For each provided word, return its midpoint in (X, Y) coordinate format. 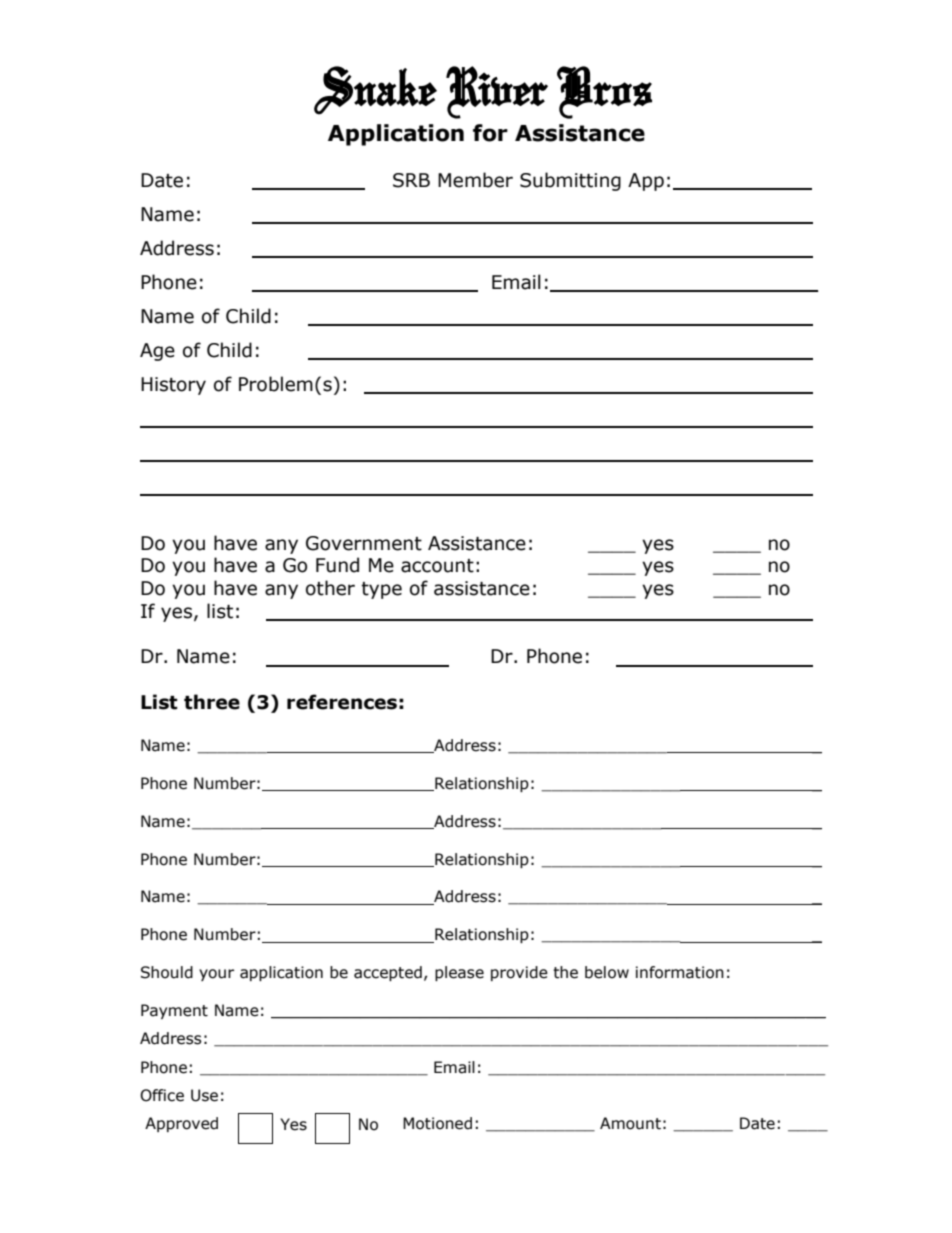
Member (475, 180)
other (330, 588)
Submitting (570, 181)
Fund (337, 565)
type (381, 590)
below (607, 972)
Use (204, 1095)
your (216, 975)
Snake (375, 90)
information (680, 972)
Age (157, 352)
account (437, 566)
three (212, 702)
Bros (604, 92)
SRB (411, 180)
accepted (388, 973)
